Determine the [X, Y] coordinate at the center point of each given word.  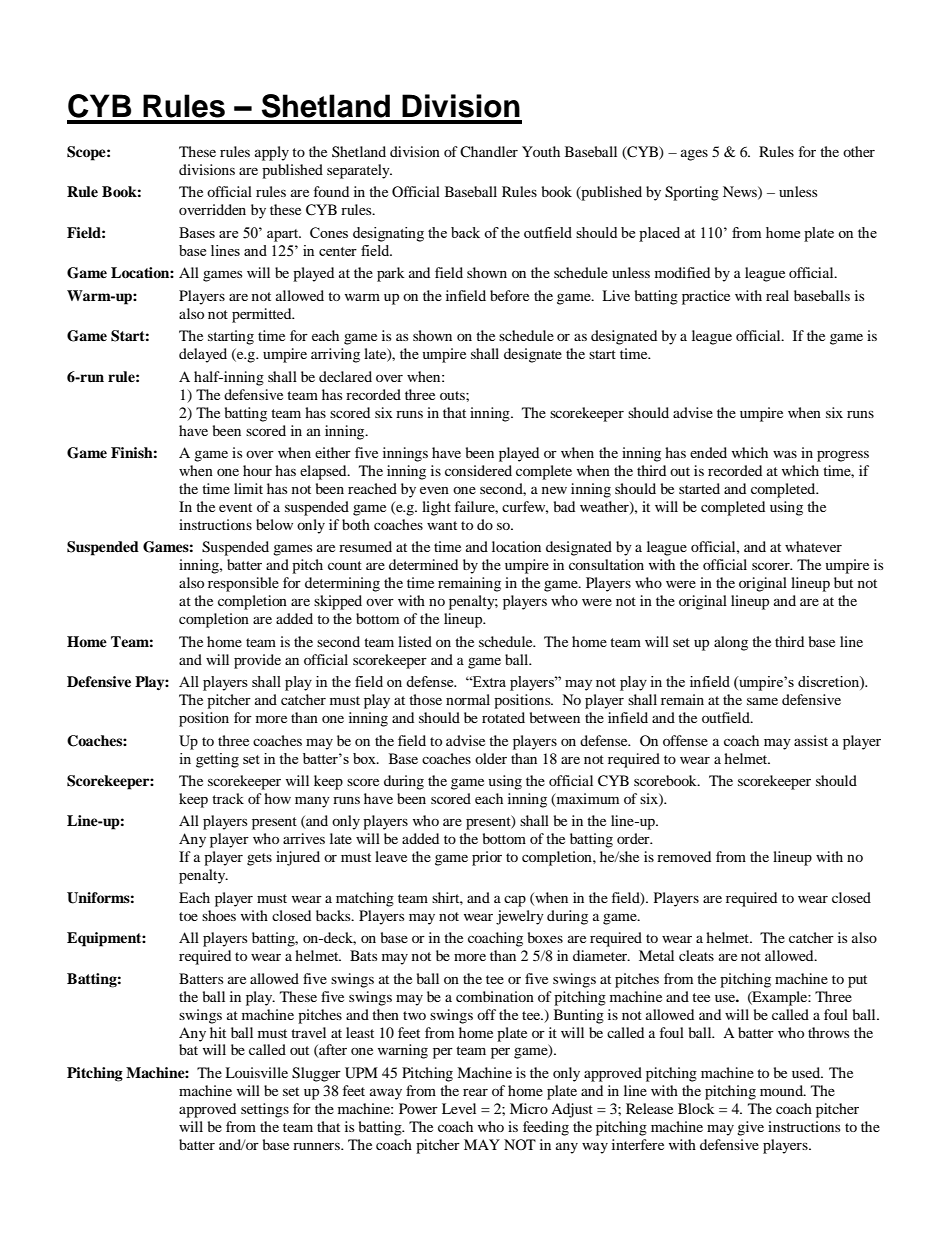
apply [272, 153]
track [228, 798]
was [785, 454]
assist [811, 740]
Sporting [692, 193]
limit [248, 488]
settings [265, 1110]
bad [564, 506]
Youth [541, 151]
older [491, 758]
